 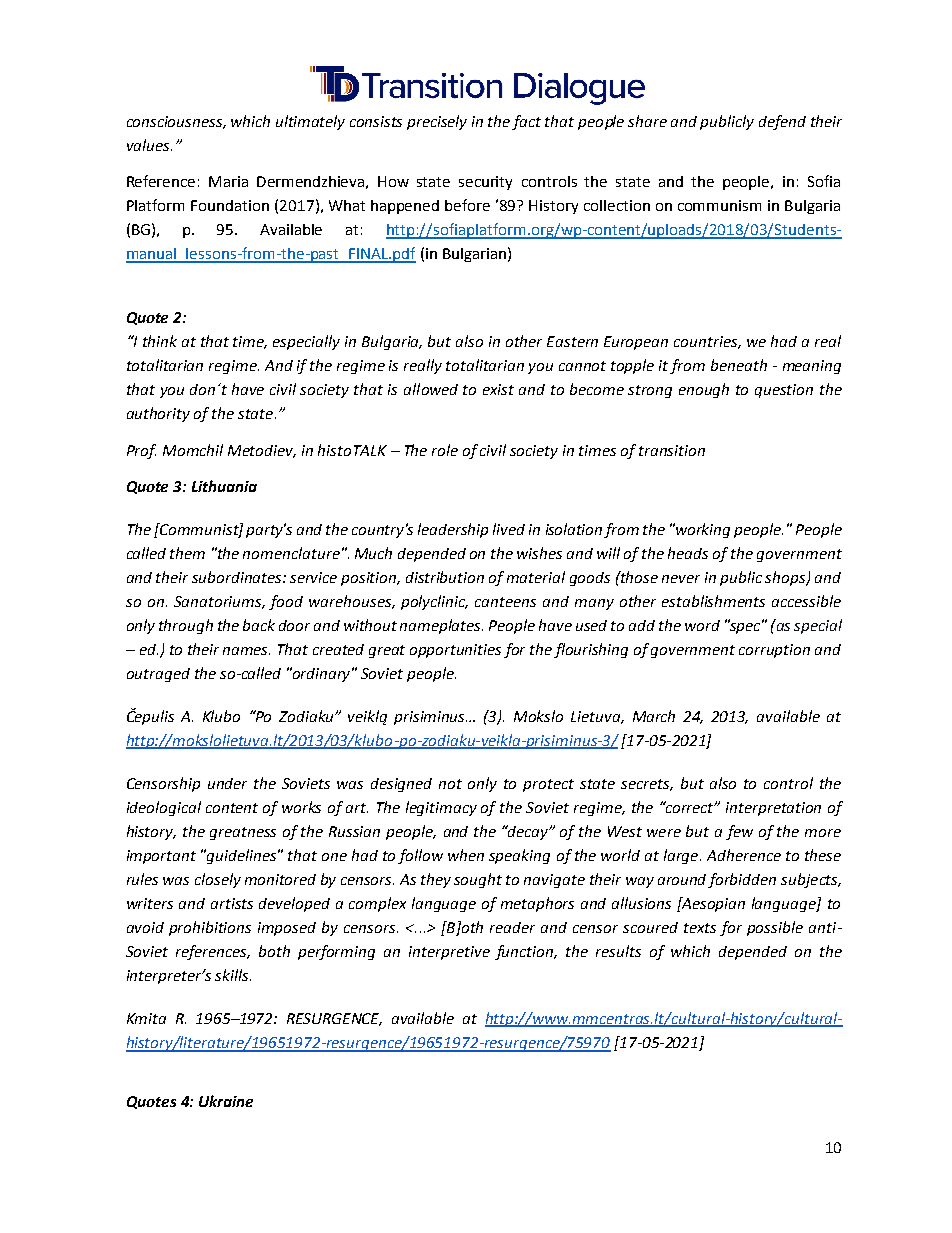 What do you see at coordinates (485, 183) in the image?
I see `security` at bounding box center [485, 183].
